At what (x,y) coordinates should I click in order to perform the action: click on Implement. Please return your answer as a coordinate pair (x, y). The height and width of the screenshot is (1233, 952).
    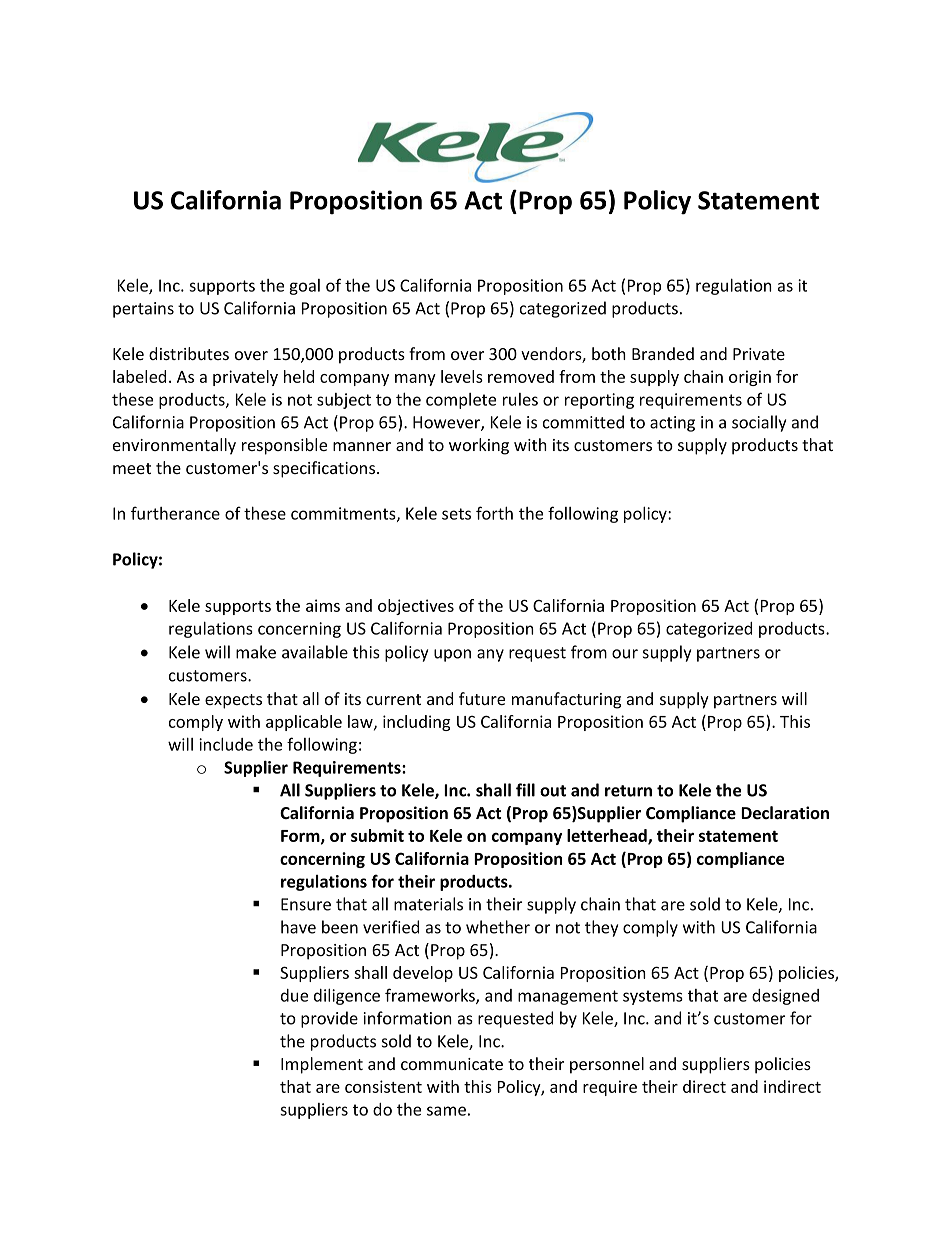
    Looking at the image, I should click on (322, 1065).
